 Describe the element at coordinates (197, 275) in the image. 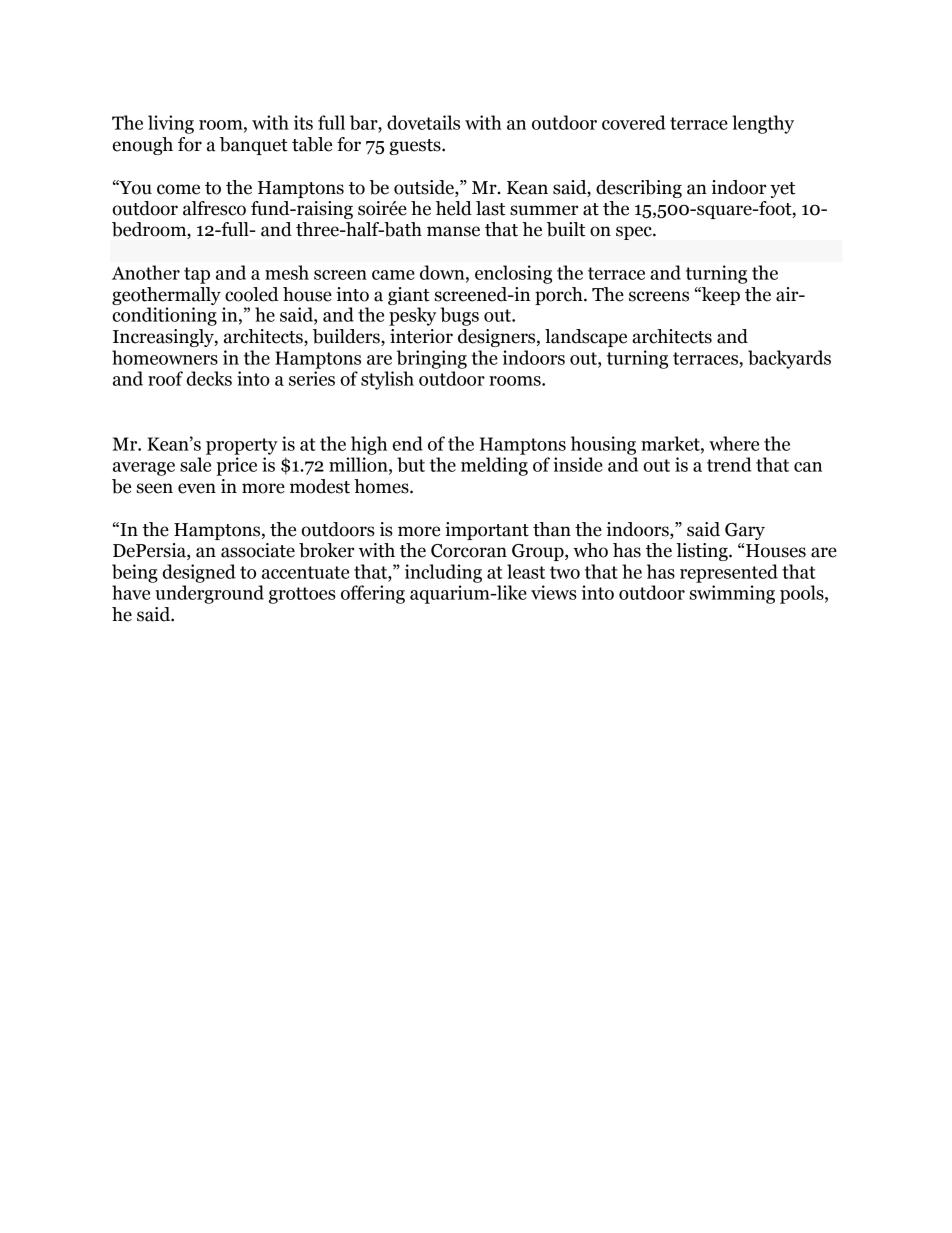

I see `tap` at that location.
